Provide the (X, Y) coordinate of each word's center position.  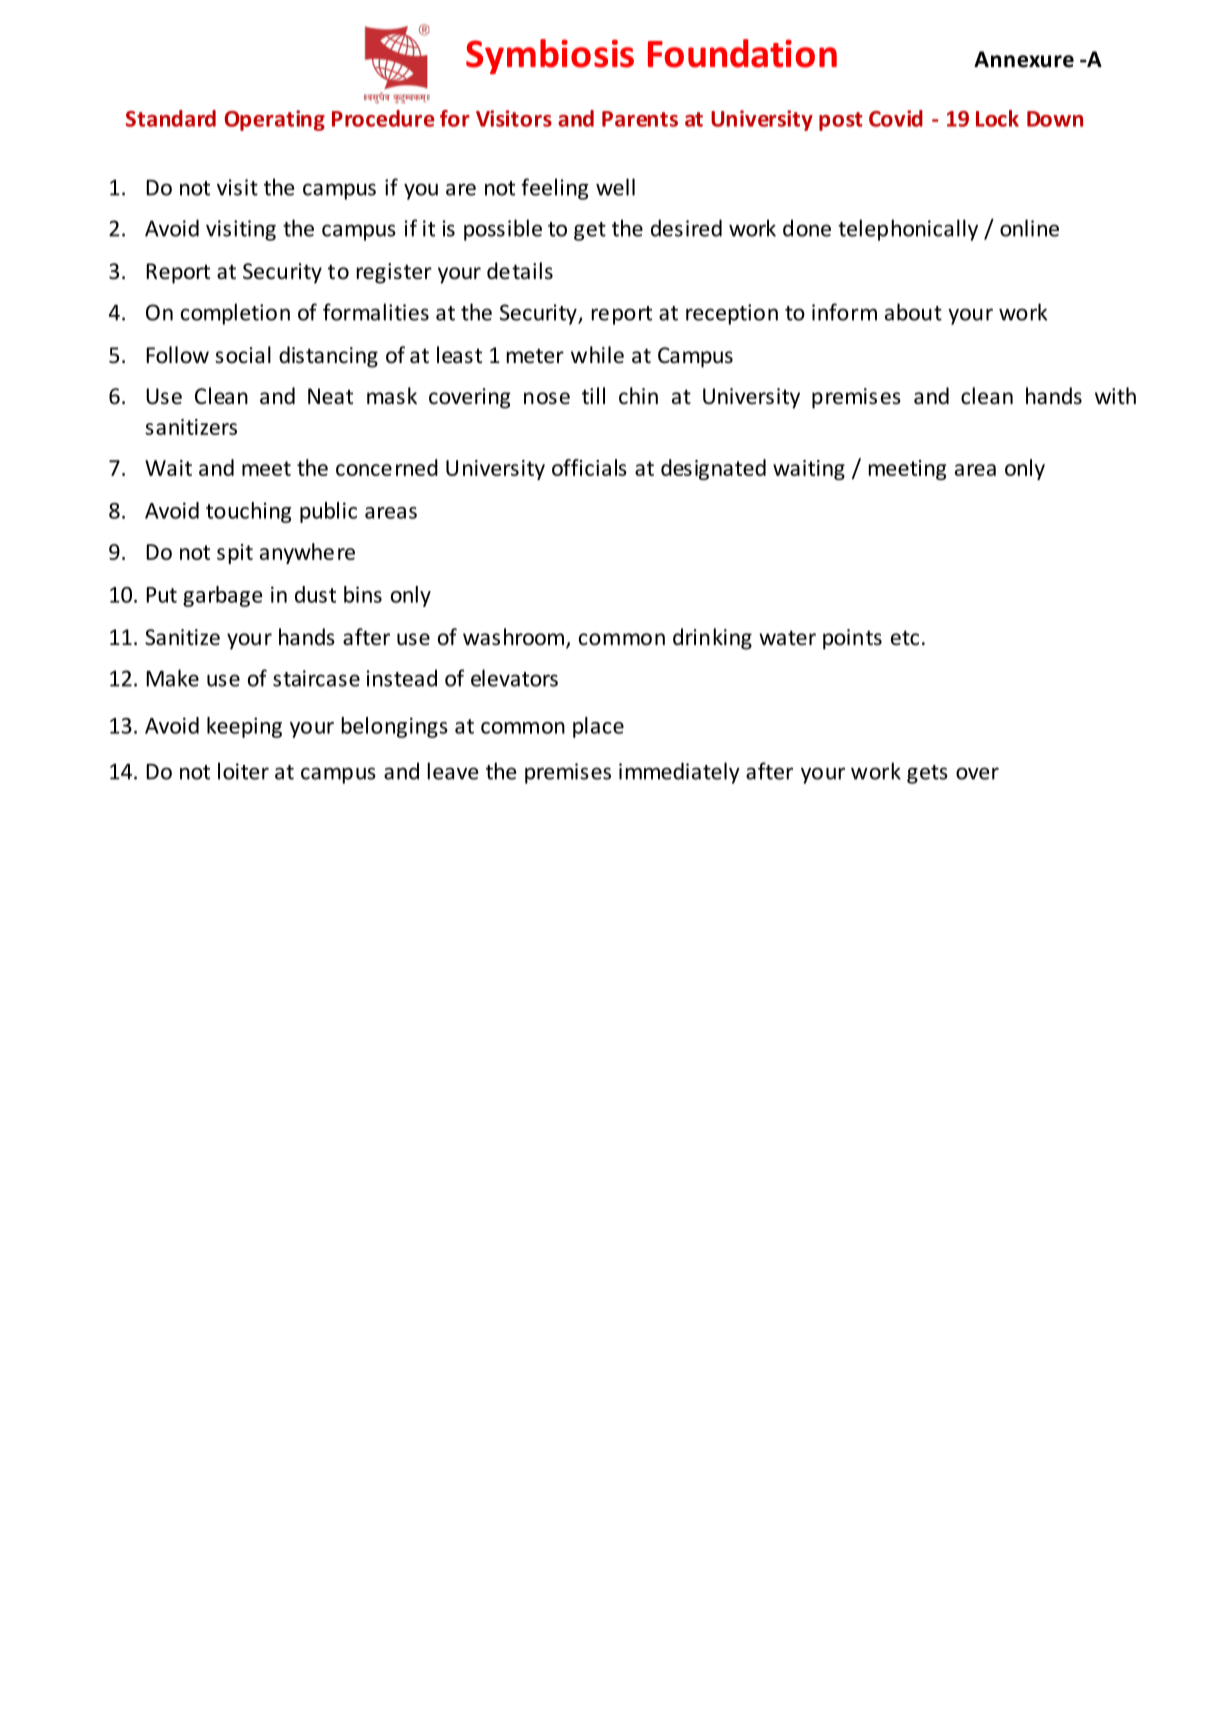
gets (927, 774)
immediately (679, 773)
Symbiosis (550, 56)
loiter (243, 771)
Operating (274, 120)
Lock (997, 118)
